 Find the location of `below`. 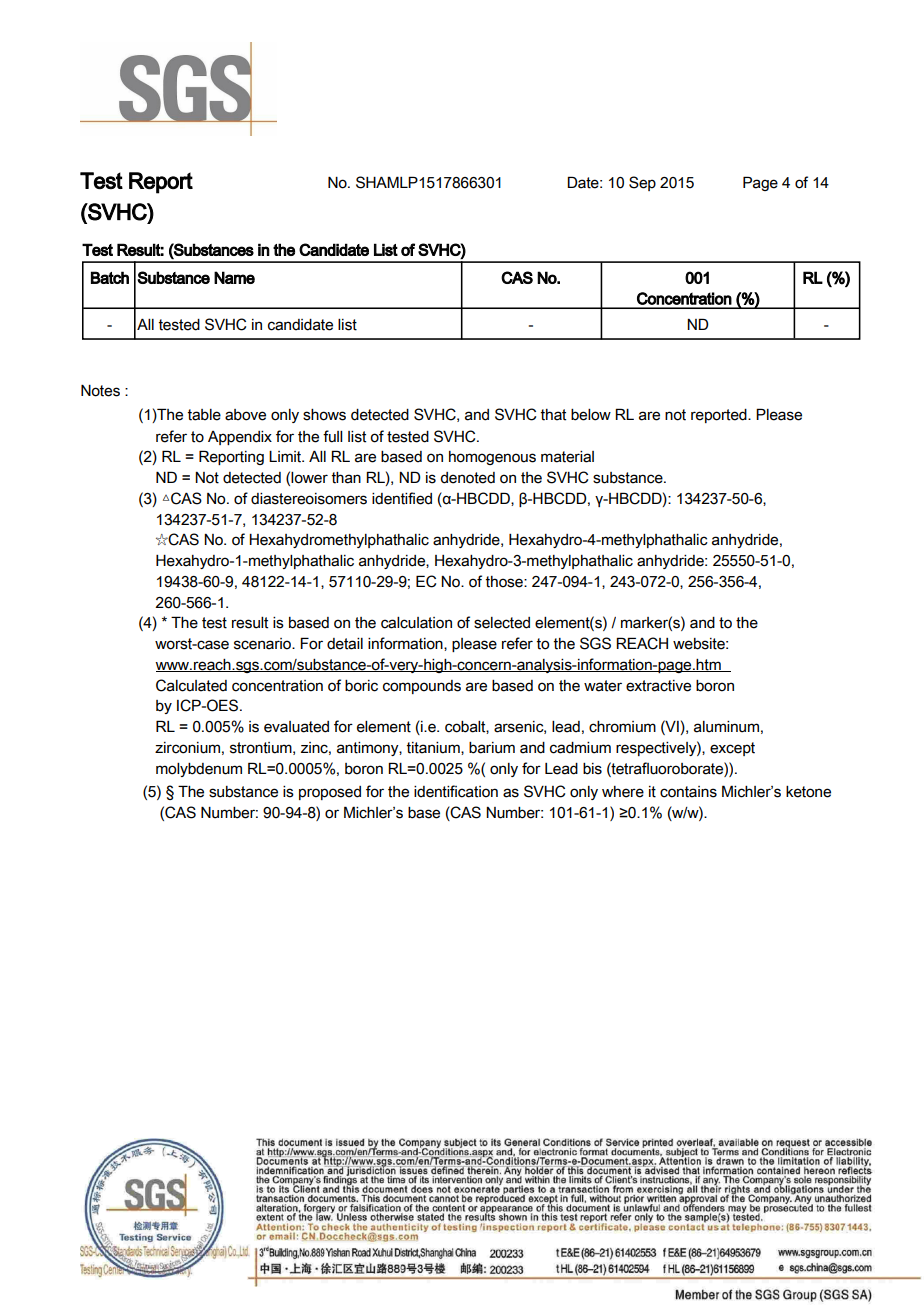

below is located at coordinates (591, 415).
